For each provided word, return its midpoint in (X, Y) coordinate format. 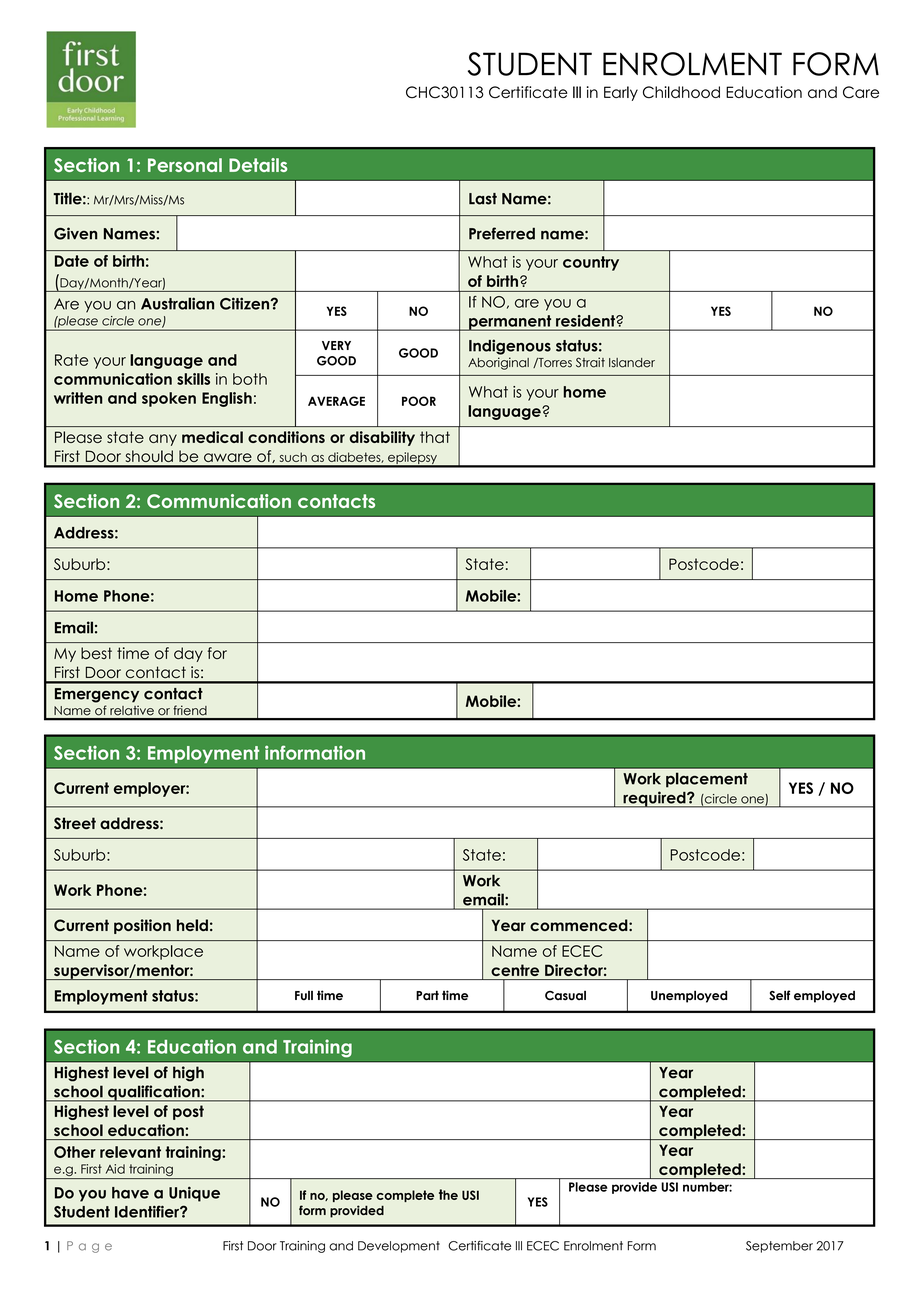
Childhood (681, 92)
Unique (194, 1194)
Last (483, 199)
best (96, 653)
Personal (185, 165)
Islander (632, 363)
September (779, 1247)
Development (399, 1247)
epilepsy (412, 459)
